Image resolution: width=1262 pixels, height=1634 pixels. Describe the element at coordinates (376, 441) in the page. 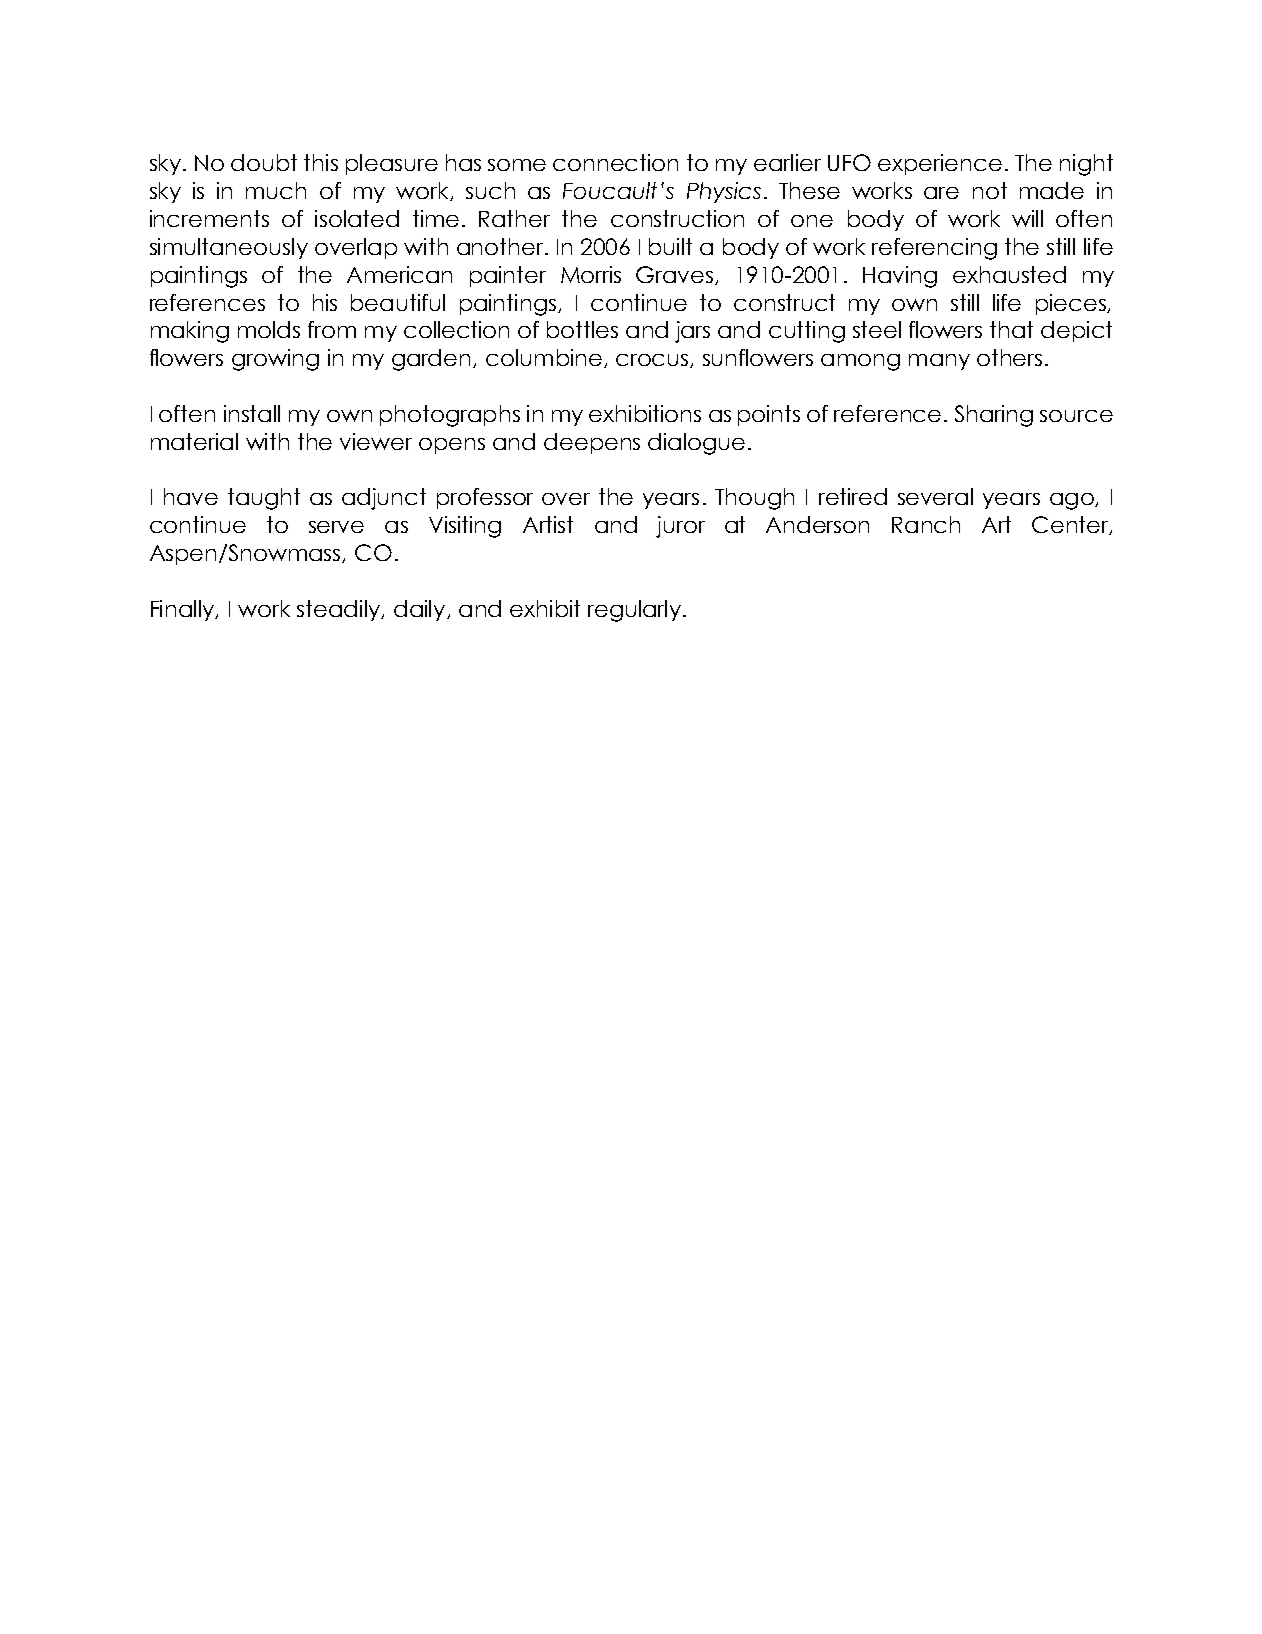

I see `viewer` at that location.
